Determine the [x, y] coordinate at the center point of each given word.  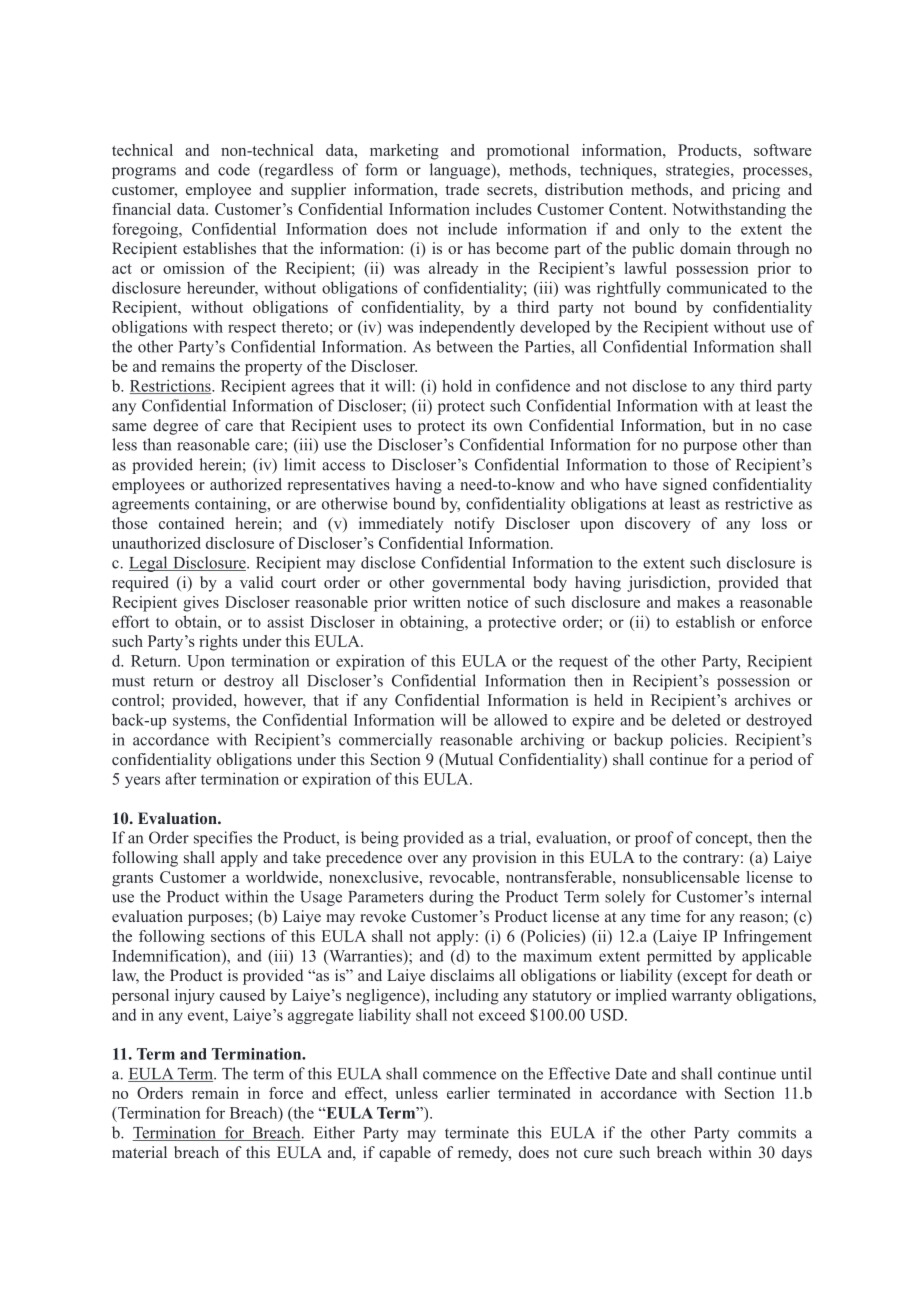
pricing [756, 191]
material [139, 1152]
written [437, 602]
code [234, 169]
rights [218, 643]
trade [462, 189]
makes [698, 602]
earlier [468, 1093]
